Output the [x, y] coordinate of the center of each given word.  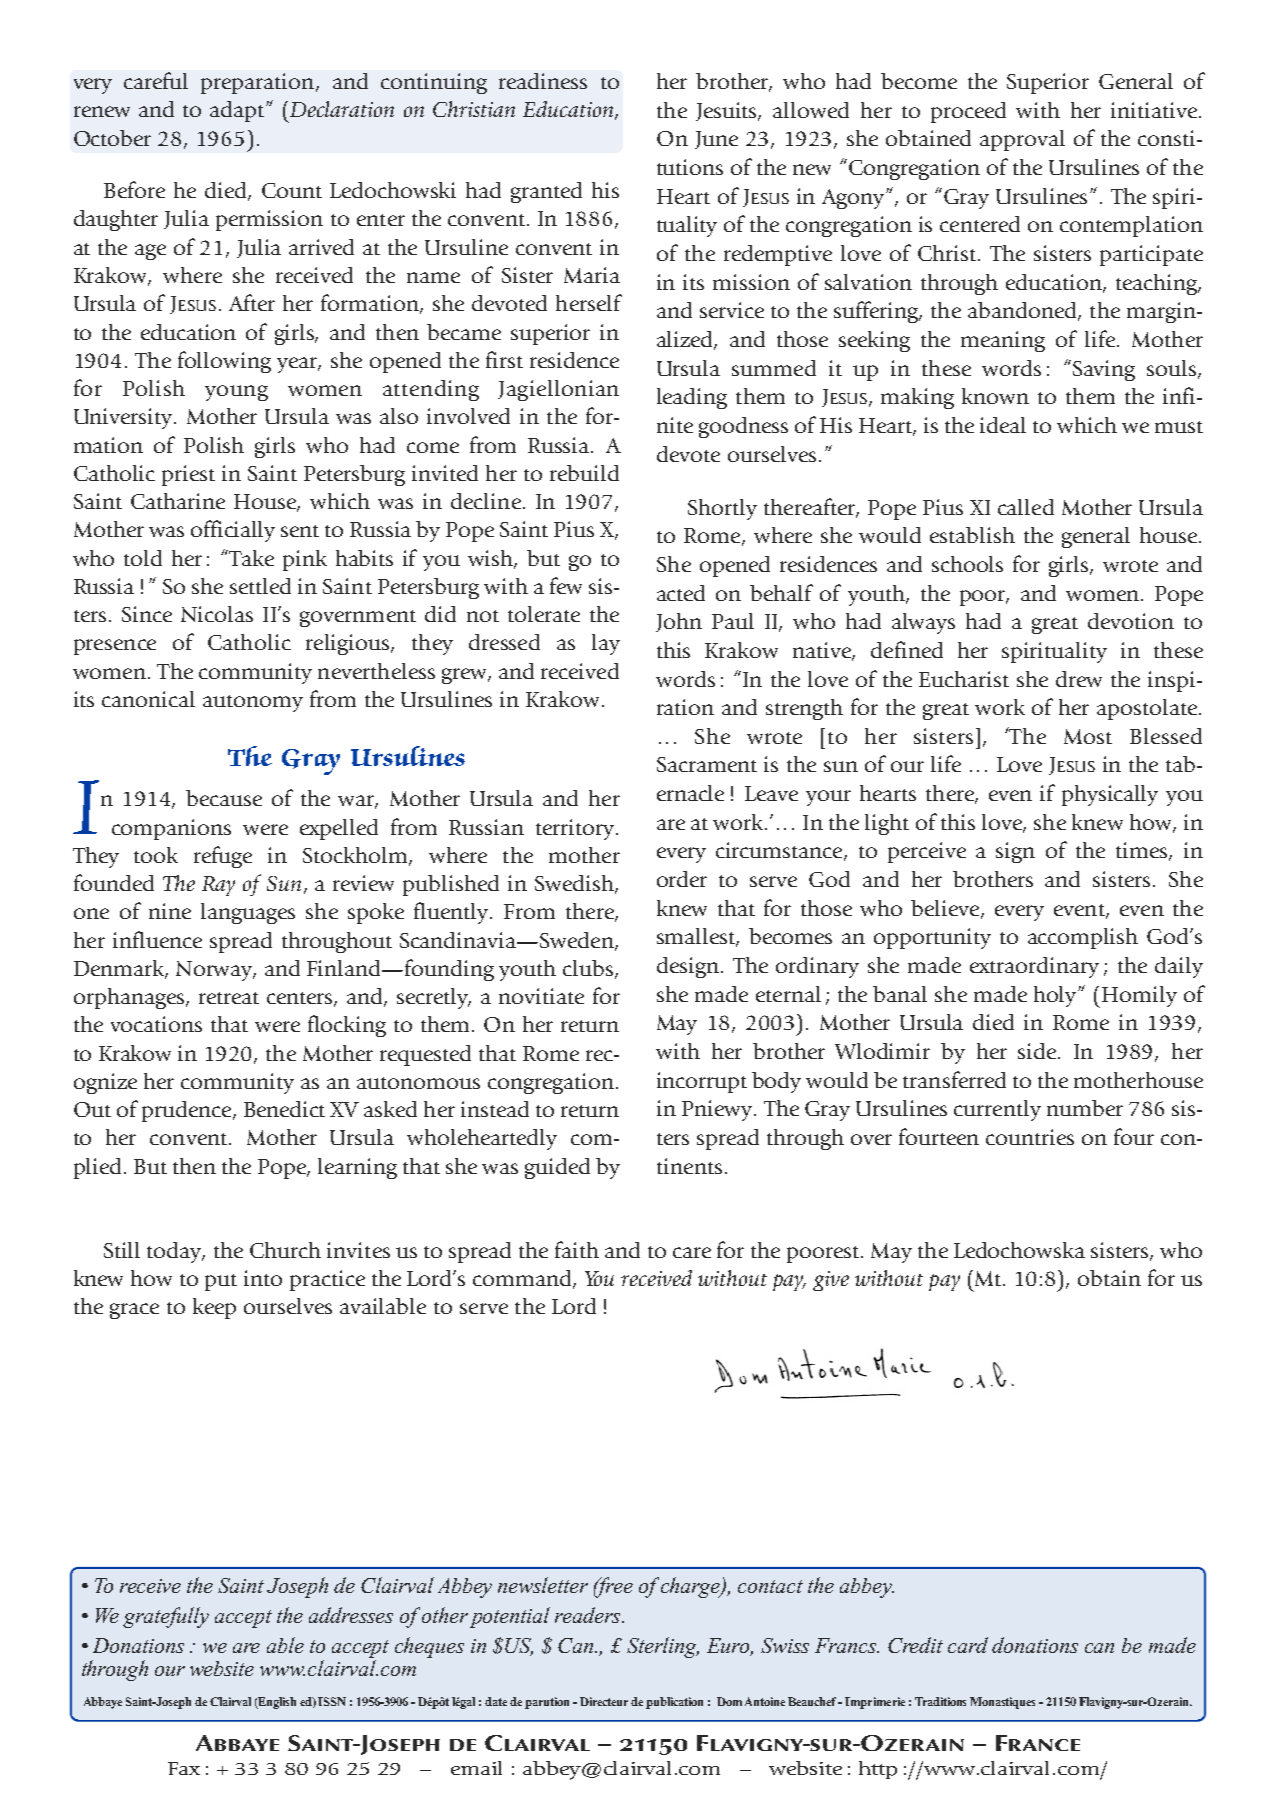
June [716, 140]
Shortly [722, 509]
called [1026, 507]
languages [248, 913]
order [682, 879]
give [831, 1281]
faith [577, 1249]
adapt [238, 111]
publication [674, 1703]
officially [233, 531]
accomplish [1083, 938]
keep [214, 1308]
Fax [184, 1768]
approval [1022, 140]
